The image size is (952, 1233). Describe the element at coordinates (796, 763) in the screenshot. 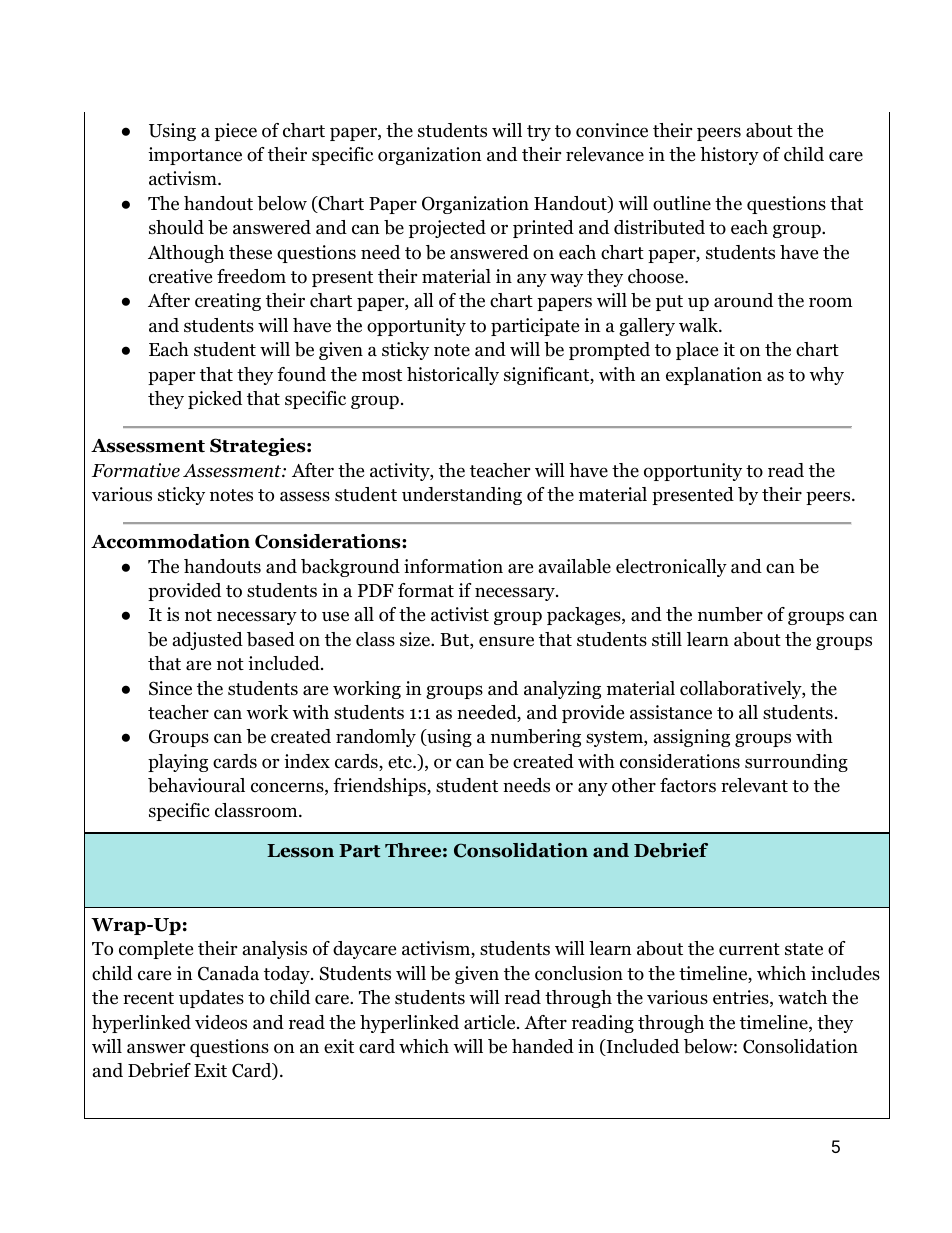

I see `surrounding` at that location.
